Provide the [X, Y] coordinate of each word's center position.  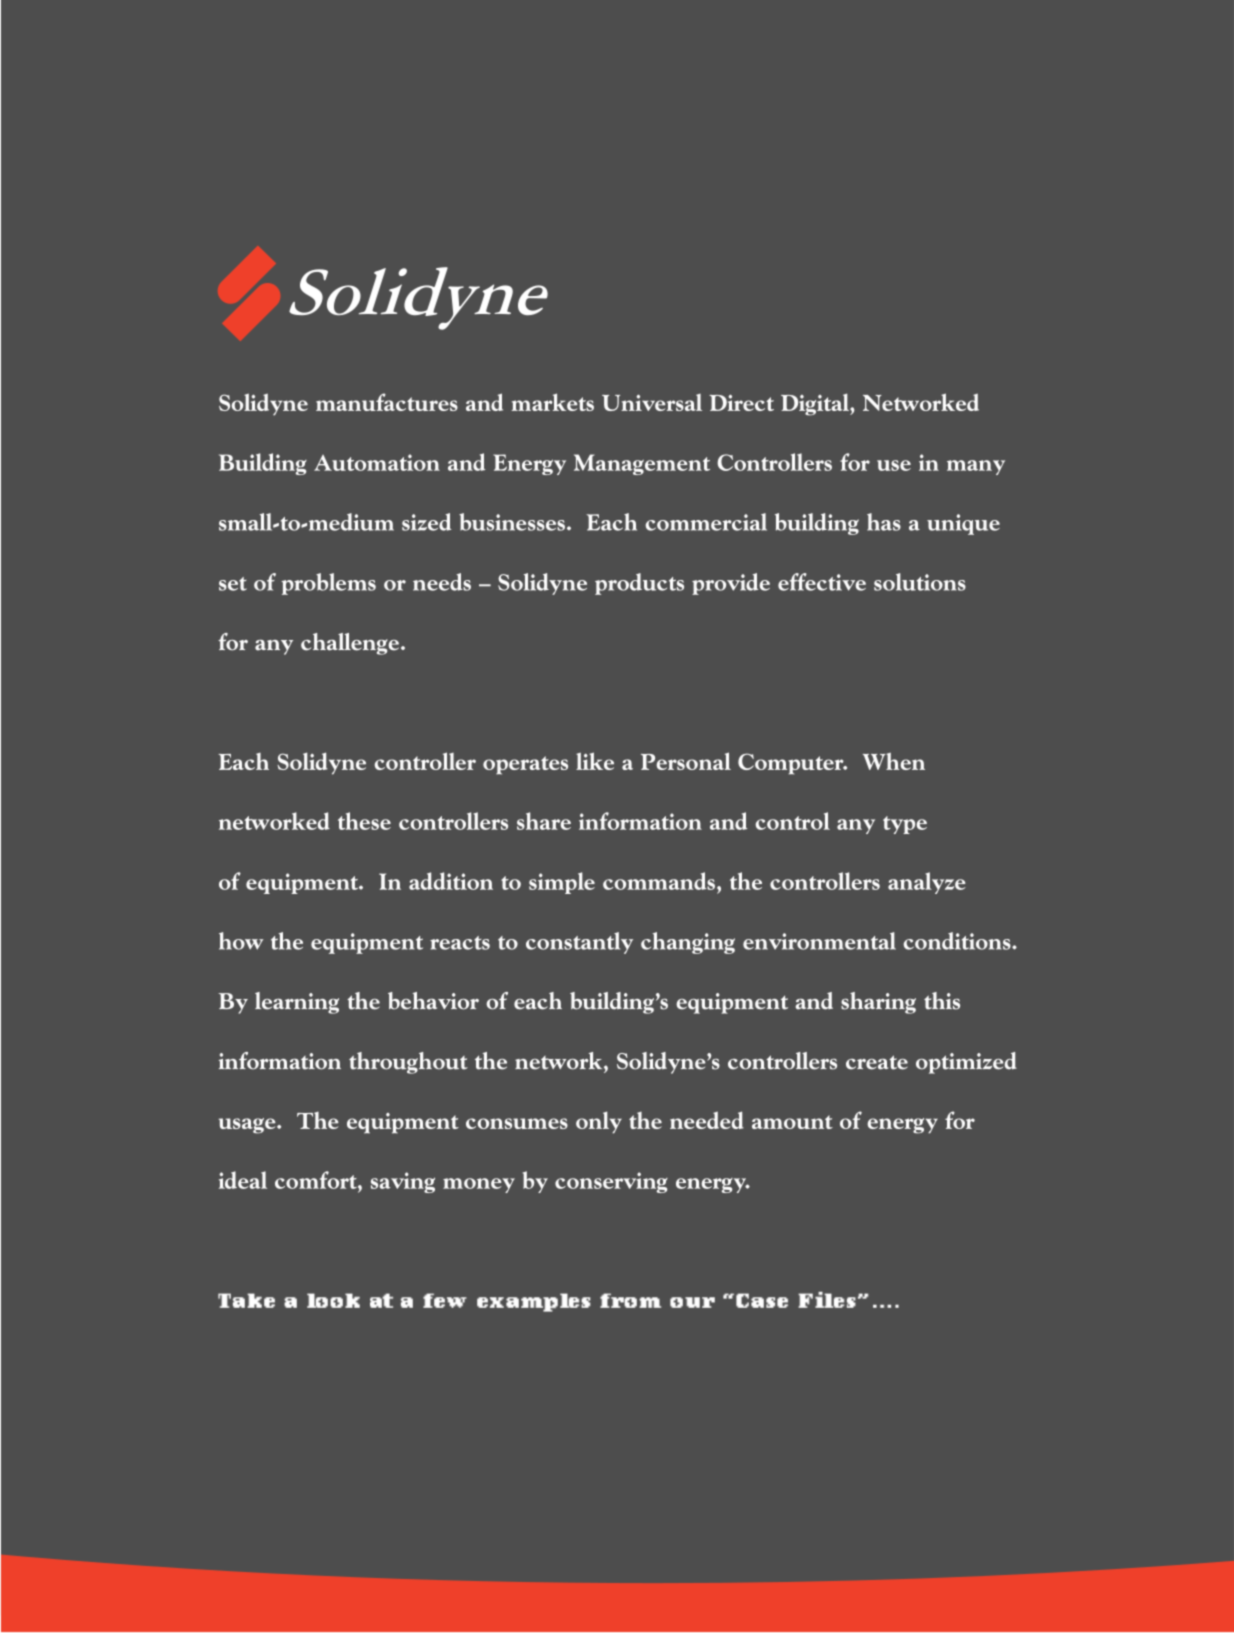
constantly [579, 943]
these [364, 821]
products [639, 584]
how [241, 941]
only [599, 1122]
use [894, 465]
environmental [819, 941]
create [877, 1062]
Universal [652, 402]
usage [248, 1126]
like [595, 761]
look [333, 1300]
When [894, 761]
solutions [920, 582]
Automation [377, 462]
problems [328, 584]
